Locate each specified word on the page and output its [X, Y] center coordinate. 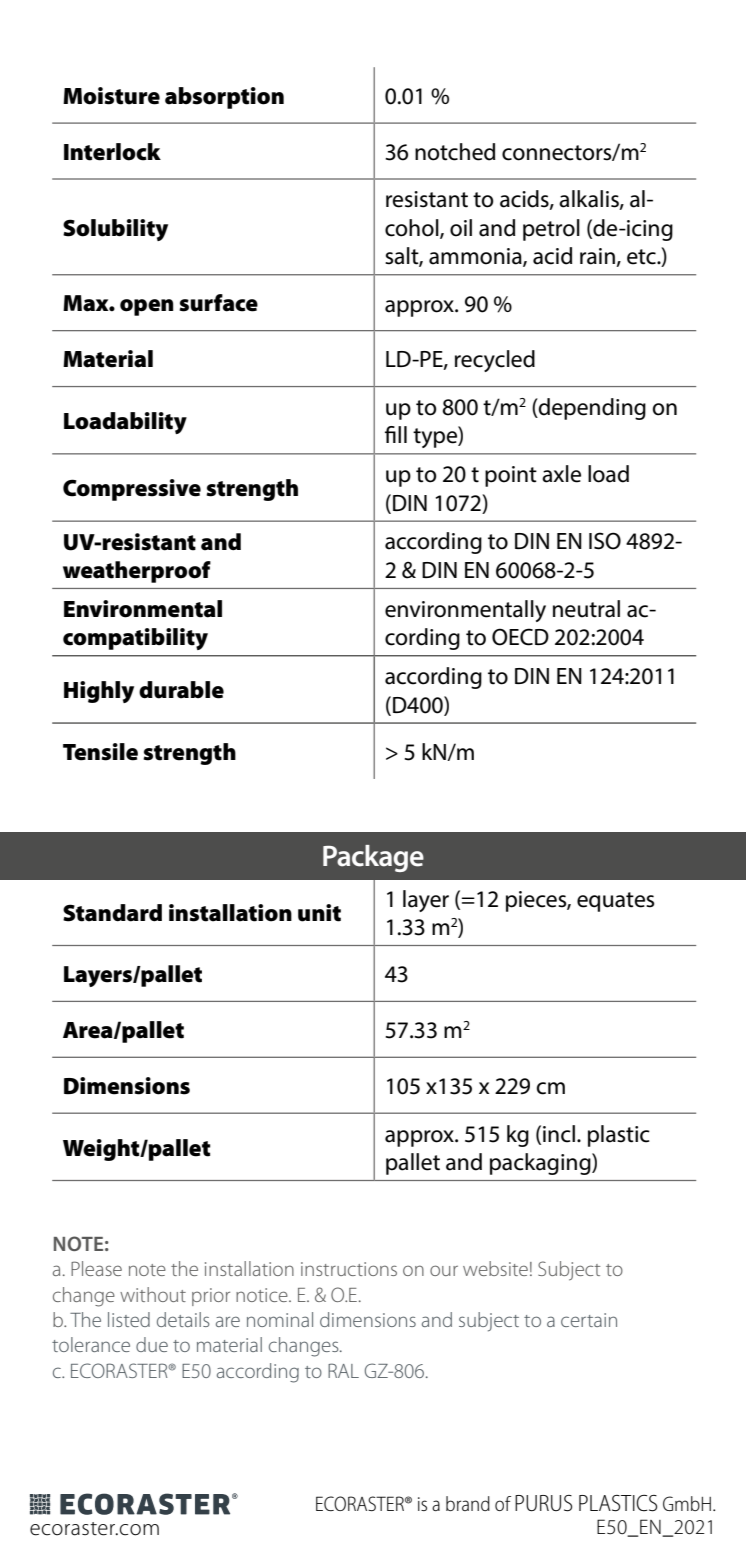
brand [468, 1503]
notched [455, 152]
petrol [551, 230]
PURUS [543, 1503]
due [152, 1344]
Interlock [112, 152]
